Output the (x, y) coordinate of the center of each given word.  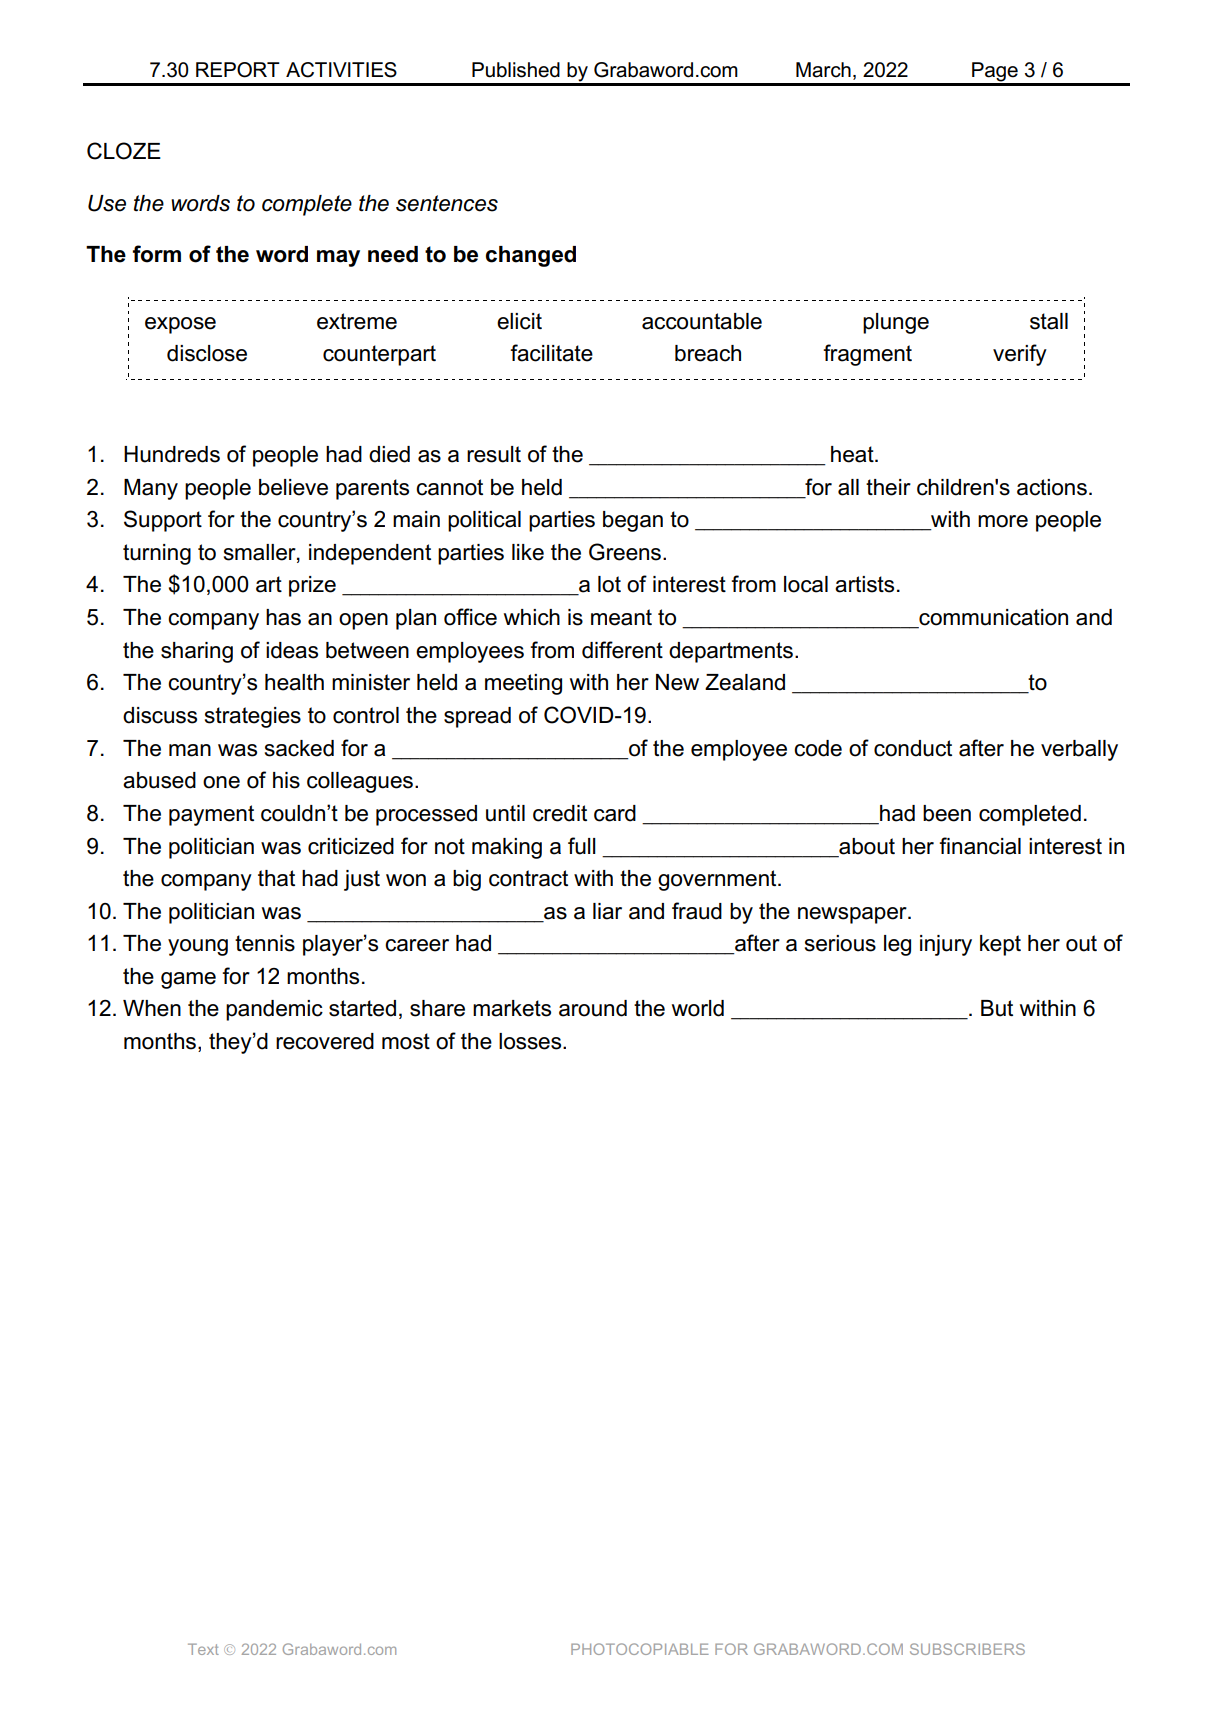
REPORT (238, 70)
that (276, 878)
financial (980, 846)
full (582, 846)
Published (516, 70)
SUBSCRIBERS (967, 1649)
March (823, 70)
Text (203, 1649)
